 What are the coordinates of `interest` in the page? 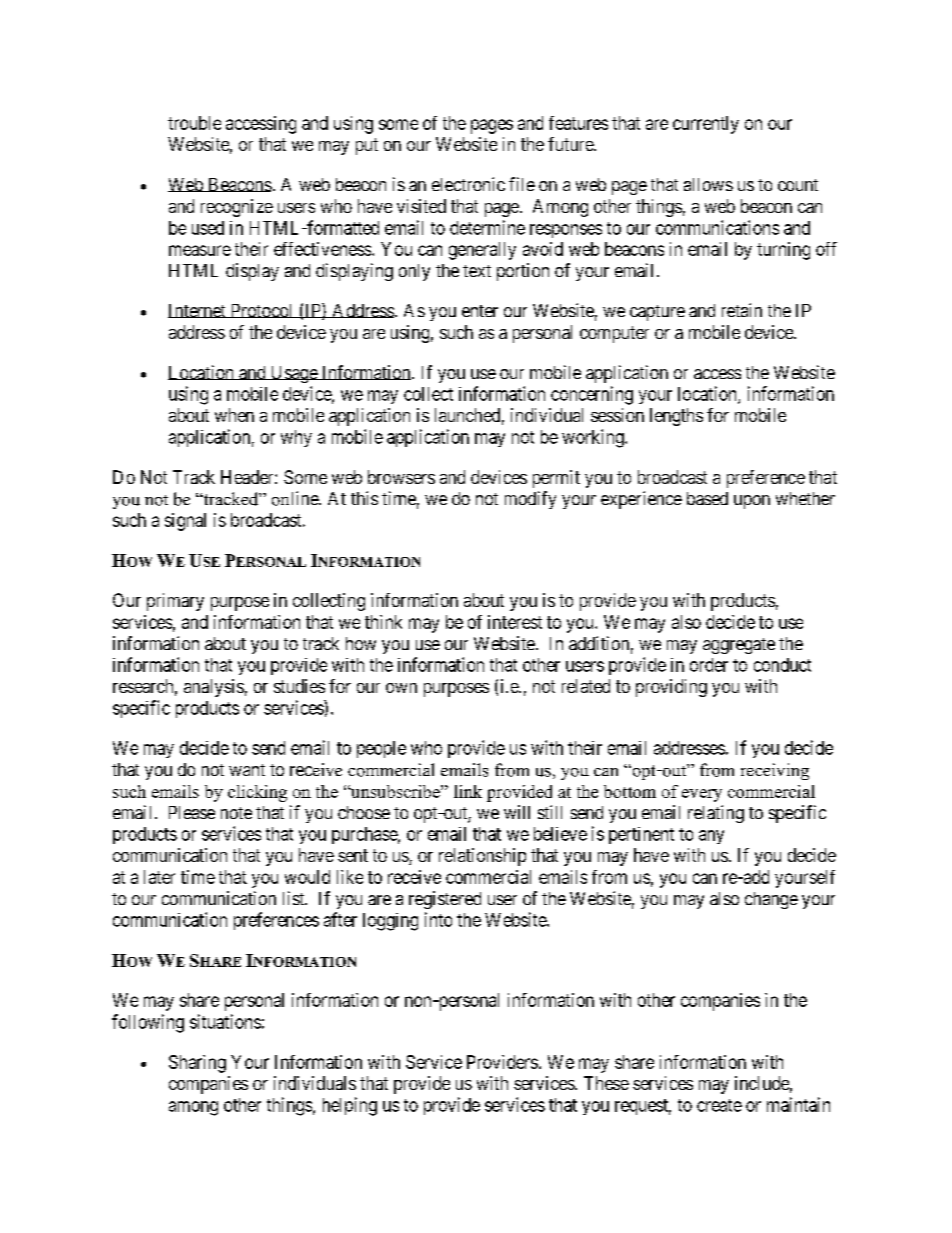 It's located at (515, 622).
